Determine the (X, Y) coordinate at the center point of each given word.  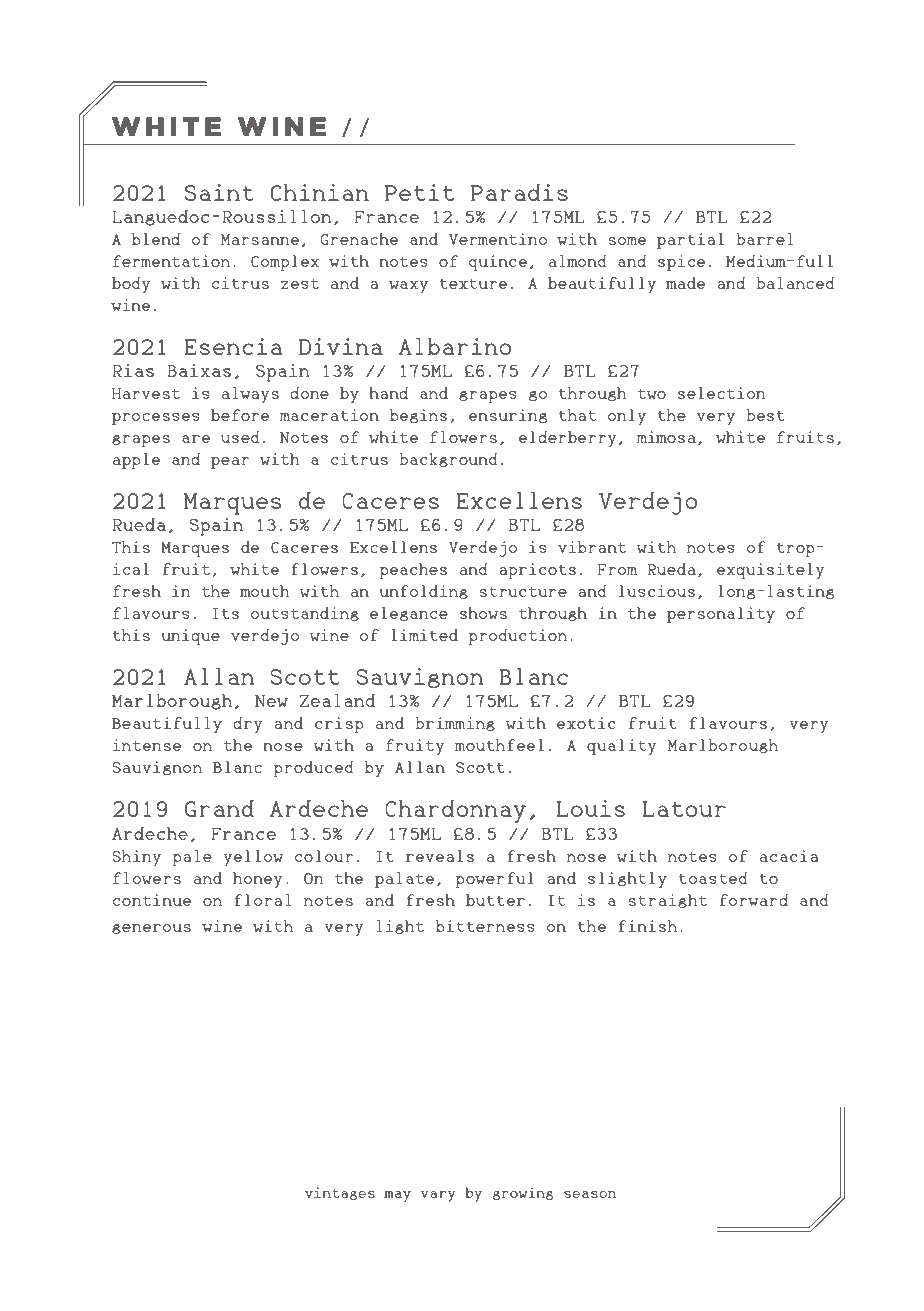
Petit (419, 192)
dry (248, 725)
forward (754, 900)
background (448, 460)
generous (151, 929)
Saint (219, 192)
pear (230, 463)
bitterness (485, 926)
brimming (455, 724)
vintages (340, 1193)
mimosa (666, 437)
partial (690, 241)
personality (721, 615)
